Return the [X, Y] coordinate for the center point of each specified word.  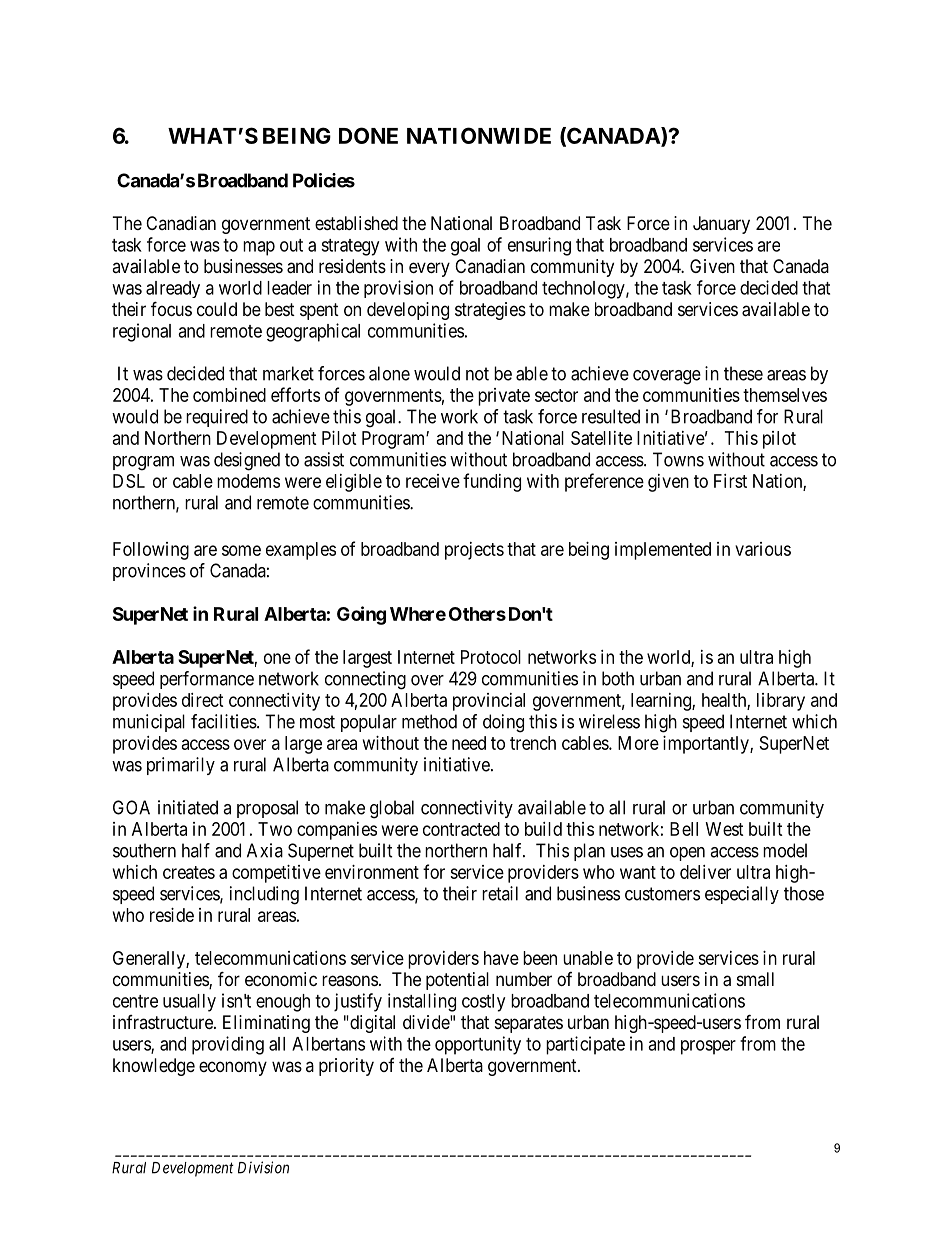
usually [189, 1003]
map [259, 248]
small [755, 979]
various [763, 549]
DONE [368, 135]
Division [263, 1167]
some [241, 550]
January [721, 225]
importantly [707, 745]
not [477, 374]
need [469, 743]
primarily [181, 766]
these [743, 373]
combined [229, 395]
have [501, 958]
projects [474, 551]
